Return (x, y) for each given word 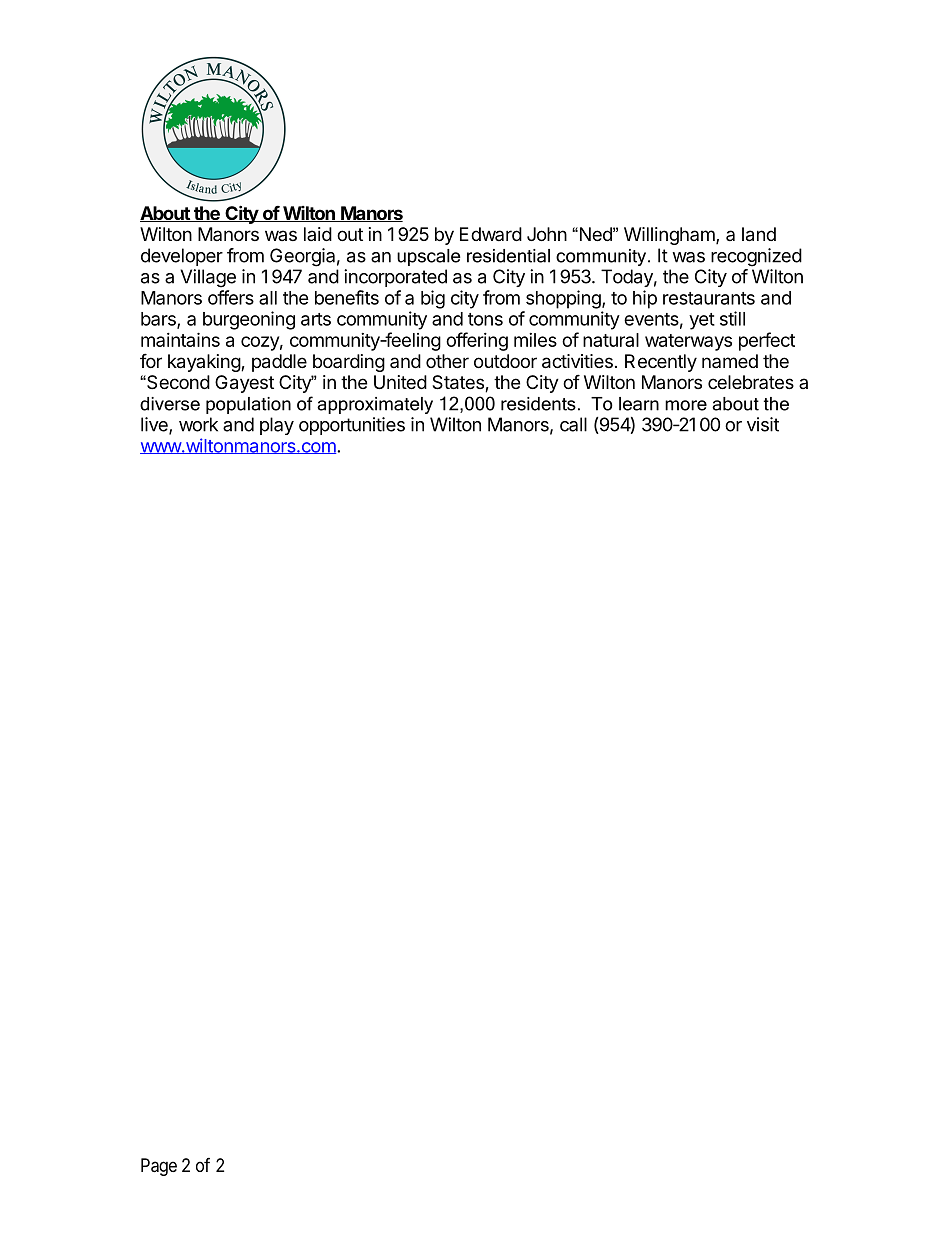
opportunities (352, 426)
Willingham (671, 236)
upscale (428, 257)
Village (208, 278)
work (198, 424)
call (573, 424)
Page (159, 1167)
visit (763, 424)
